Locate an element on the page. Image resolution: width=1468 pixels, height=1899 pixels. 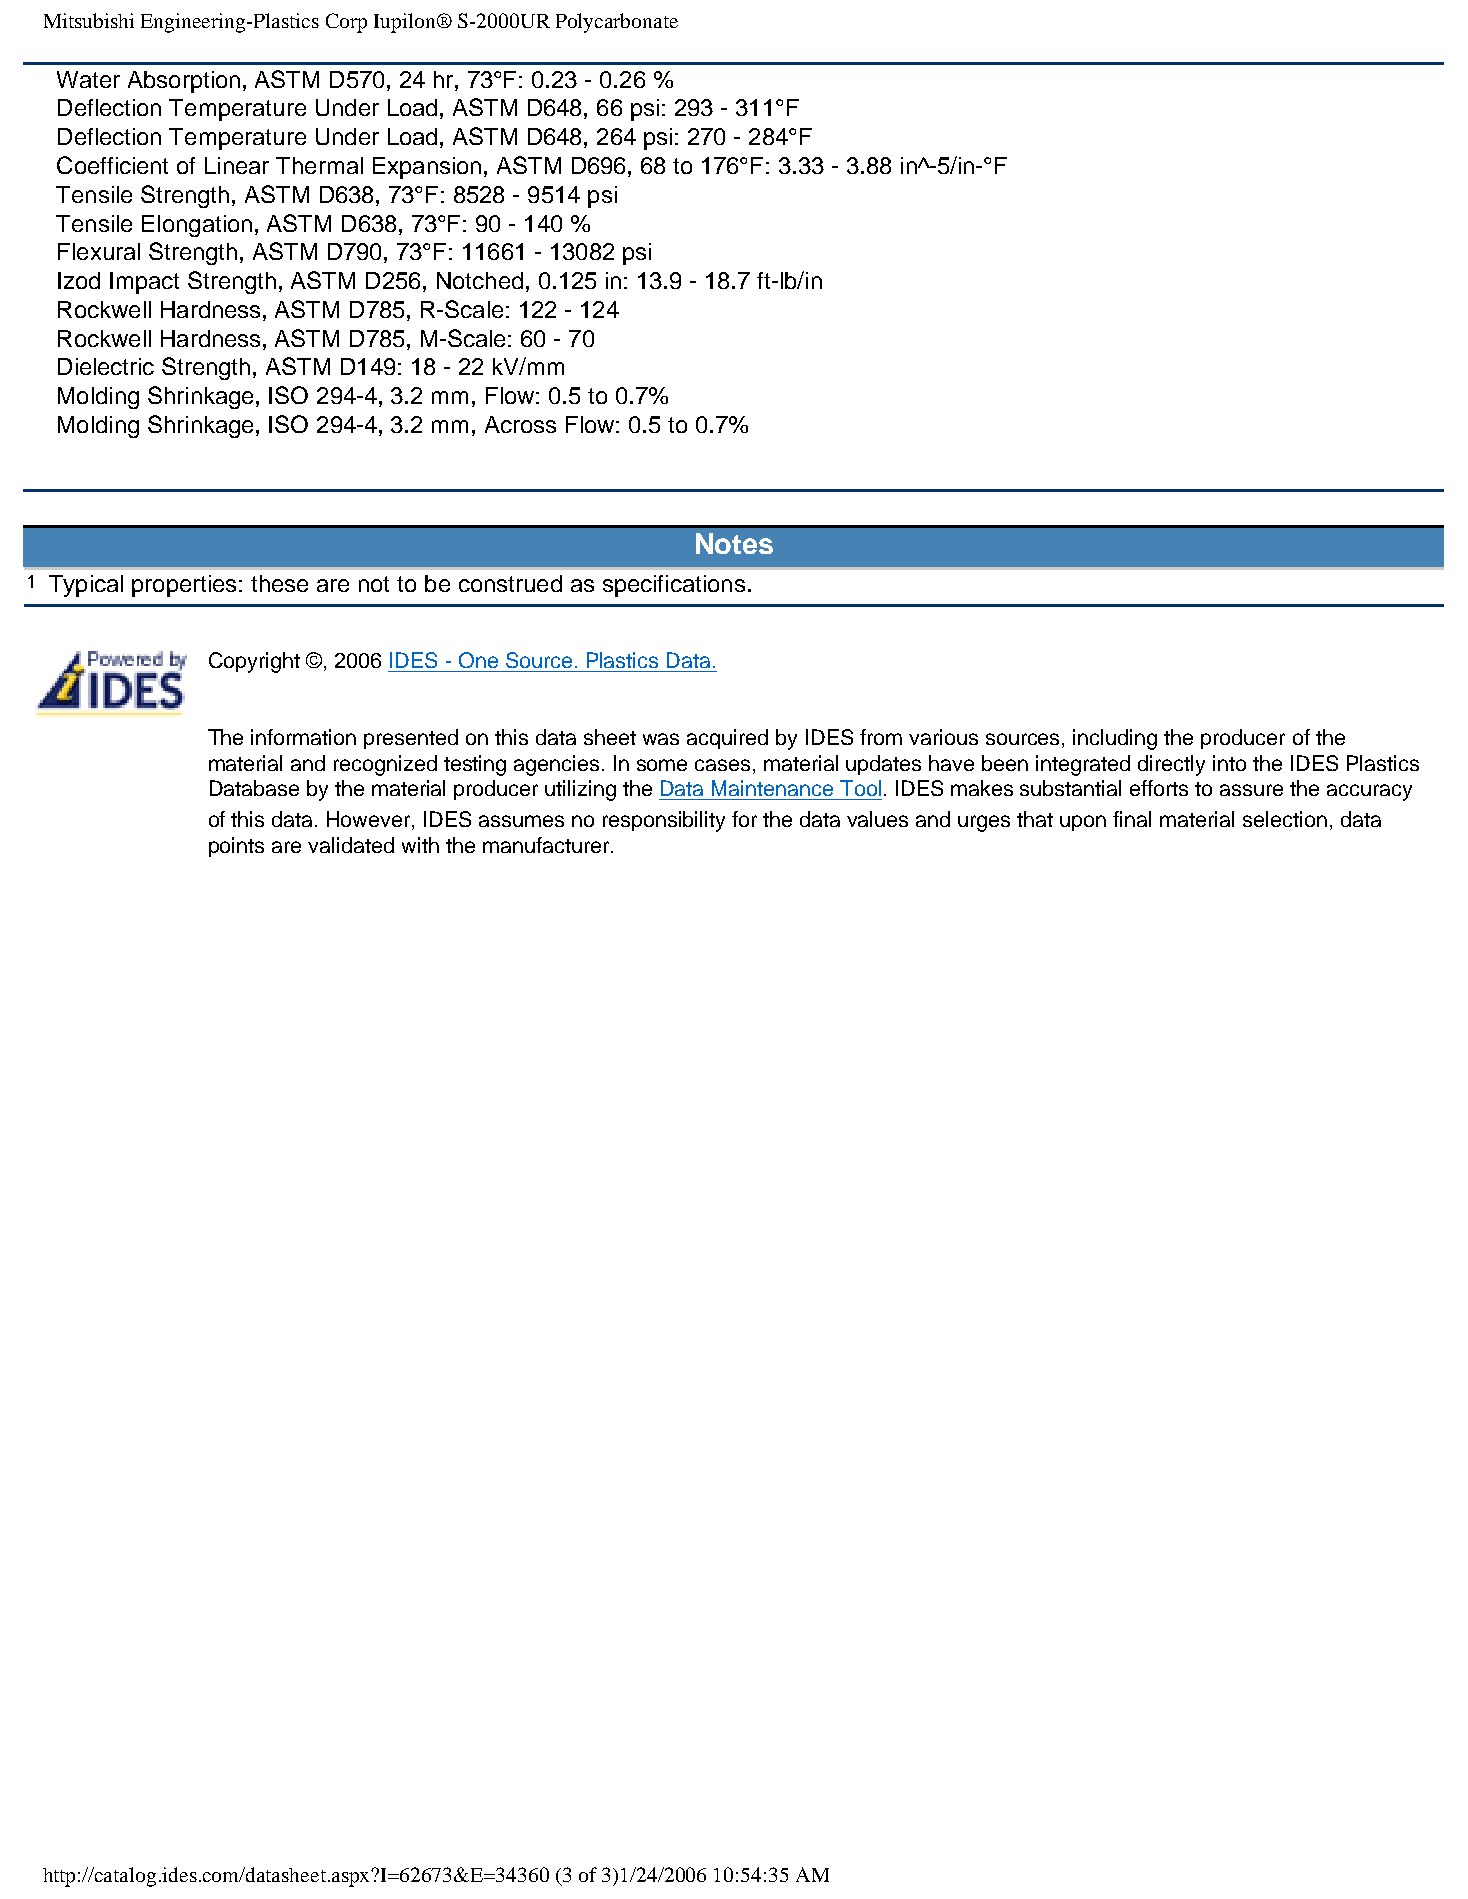
Corp is located at coordinates (346, 23).
